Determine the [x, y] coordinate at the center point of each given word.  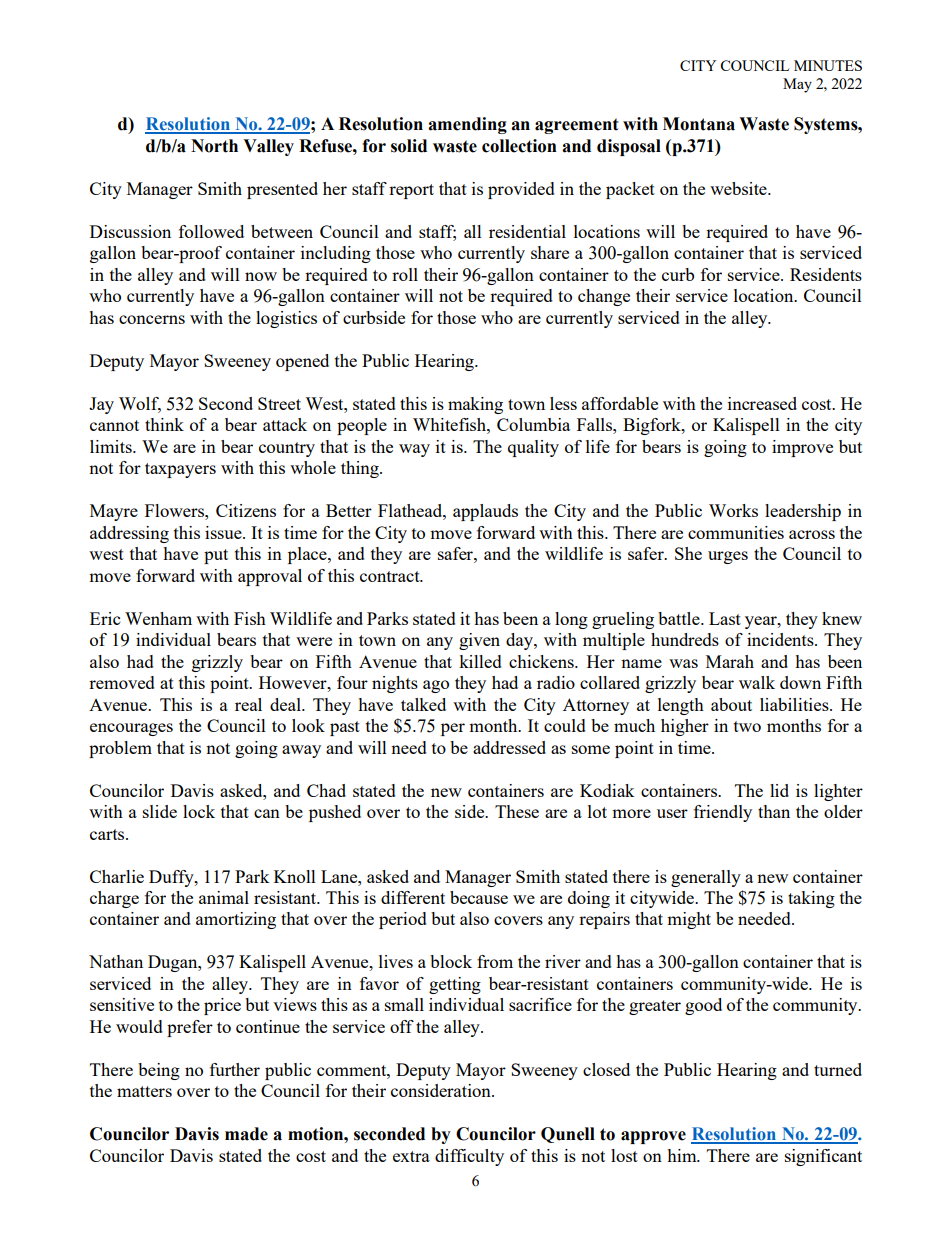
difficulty [469, 1157]
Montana [699, 124]
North [214, 146]
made [246, 1134]
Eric [105, 618]
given [479, 641]
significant [823, 1157]
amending [467, 125]
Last [725, 618]
